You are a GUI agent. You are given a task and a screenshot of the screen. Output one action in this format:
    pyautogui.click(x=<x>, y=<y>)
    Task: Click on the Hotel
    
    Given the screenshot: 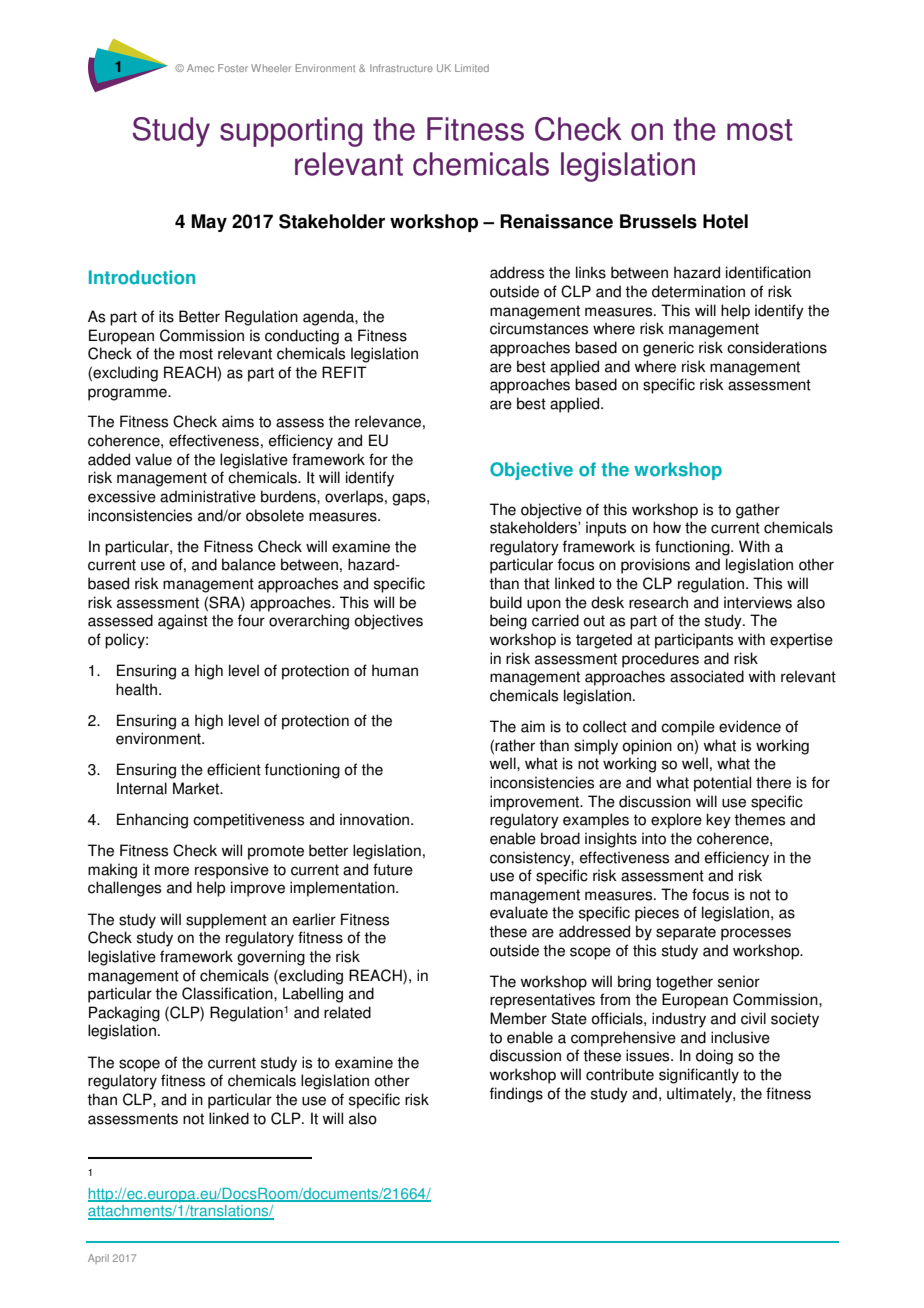 What is the action you would take?
    pyautogui.click(x=725, y=221)
